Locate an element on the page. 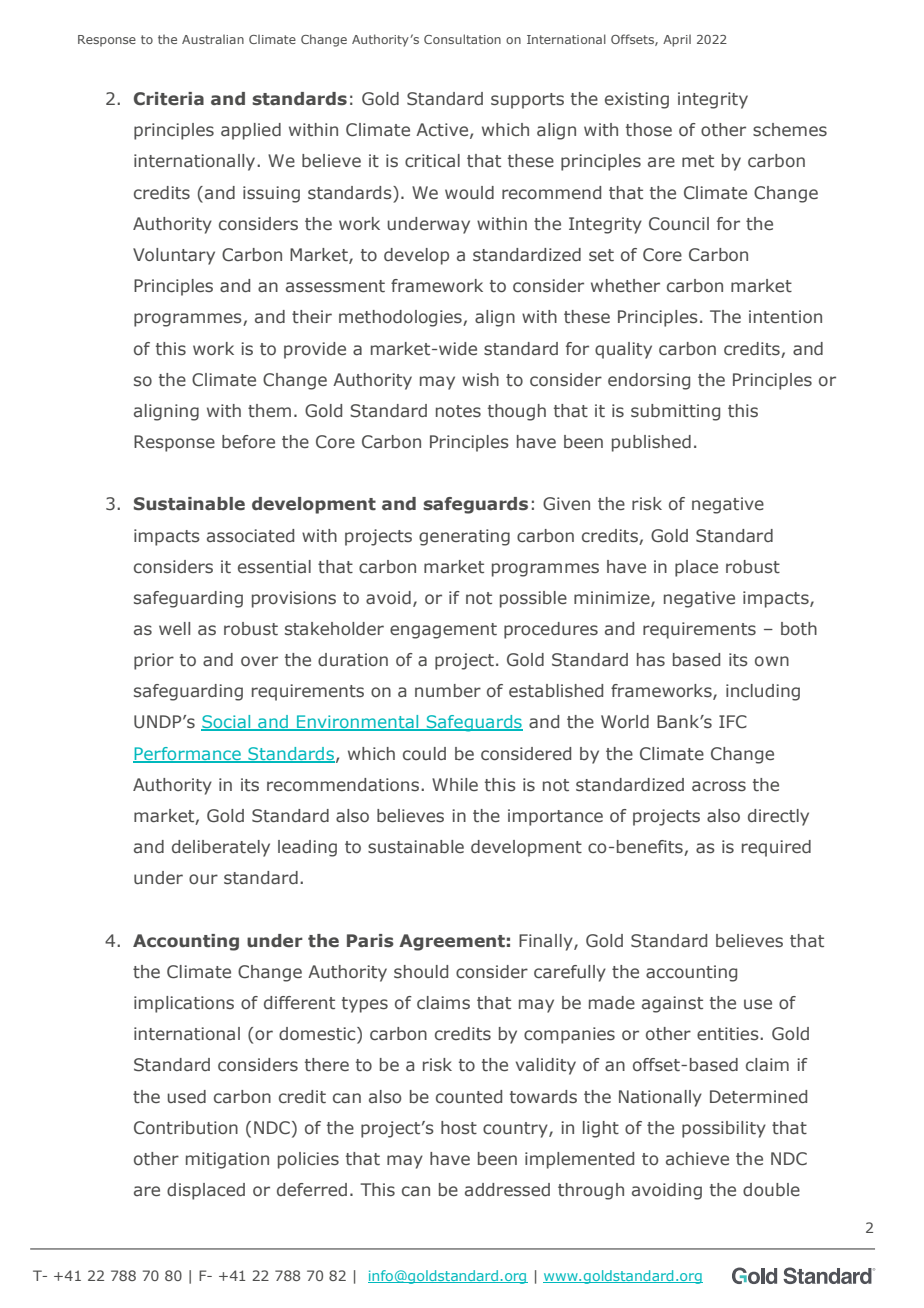 This document has height=1308, width=924. Australian is located at coordinates (213, 39).
